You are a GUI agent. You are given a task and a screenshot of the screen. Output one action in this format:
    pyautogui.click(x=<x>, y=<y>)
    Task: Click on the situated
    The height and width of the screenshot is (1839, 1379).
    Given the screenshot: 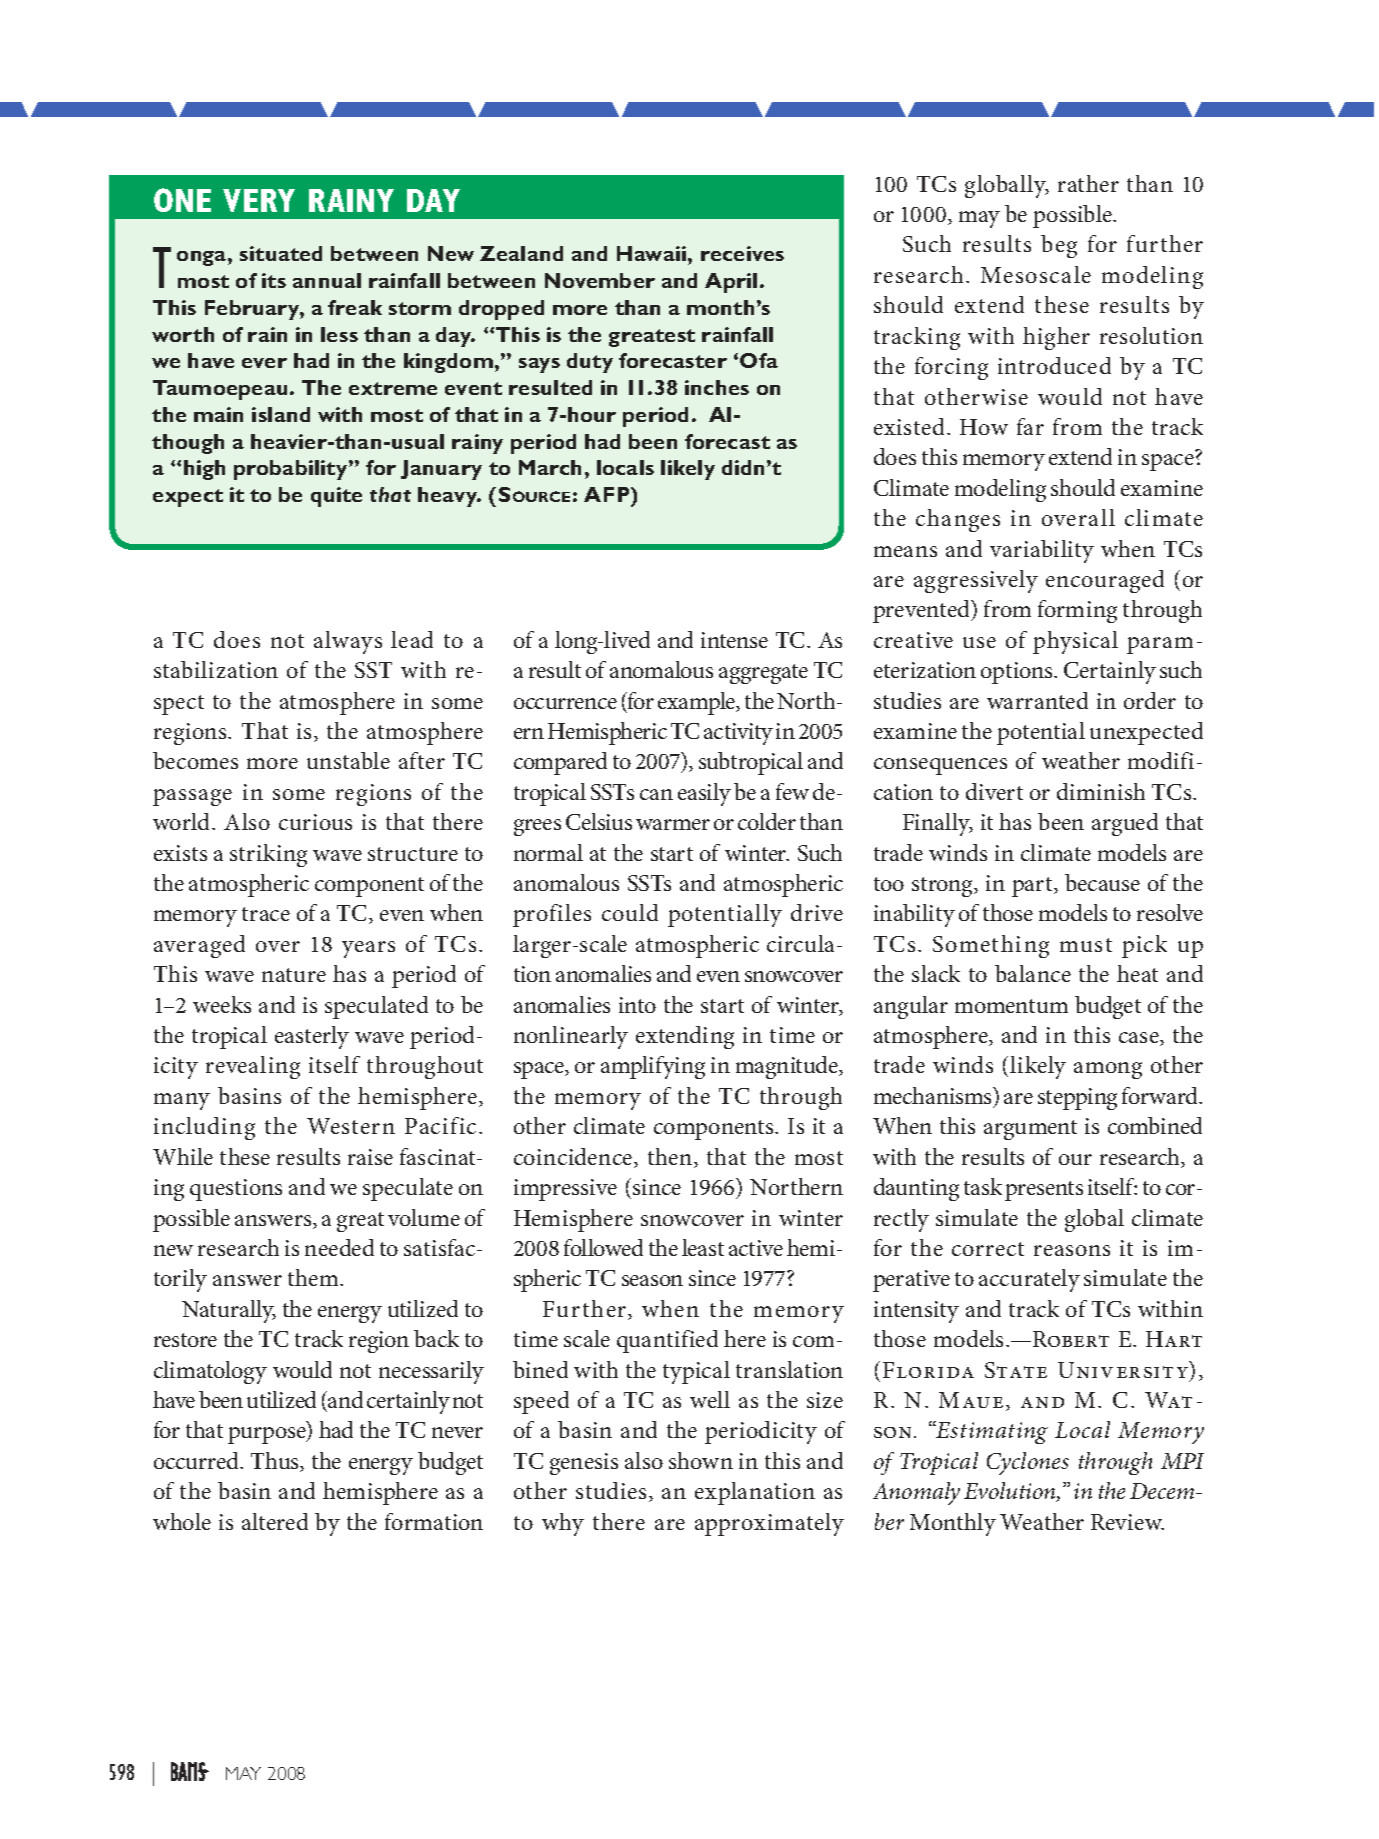 What is the action you would take?
    pyautogui.click(x=281, y=253)
